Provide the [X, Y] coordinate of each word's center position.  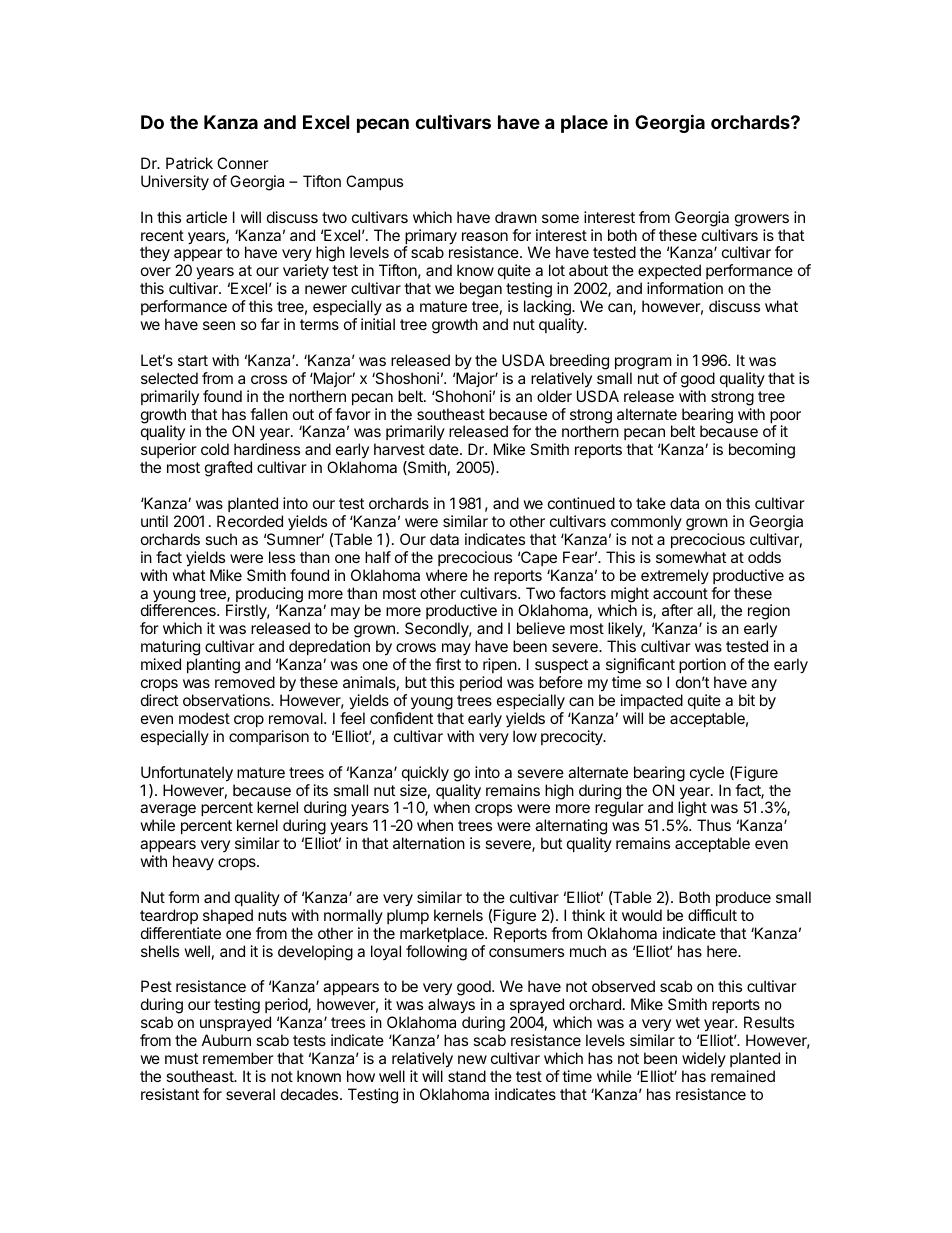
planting [213, 666]
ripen [500, 665]
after [677, 610]
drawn [516, 217]
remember [238, 1058]
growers [762, 220]
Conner [243, 163]
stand [467, 1076]
